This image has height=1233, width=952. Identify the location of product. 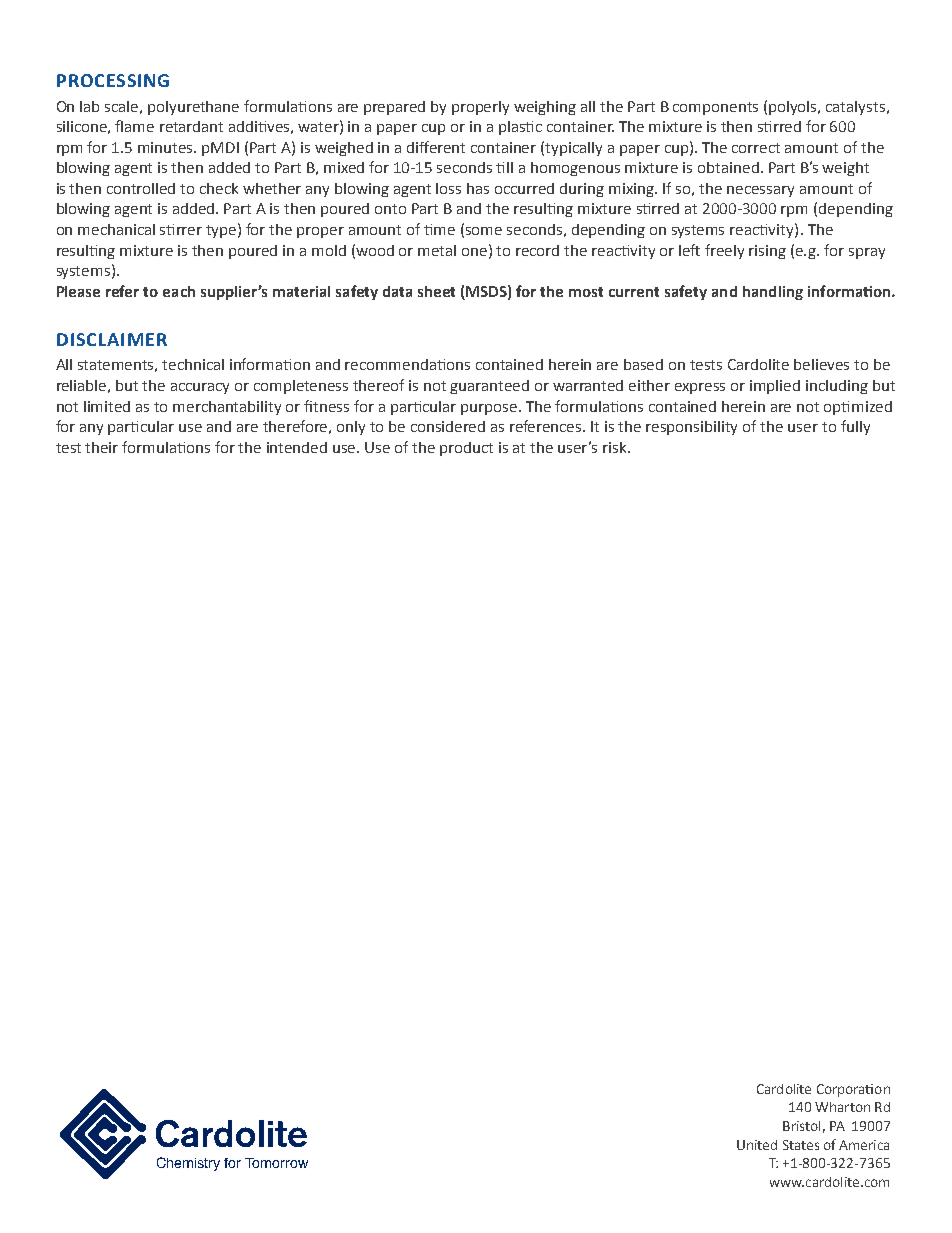
(466, 449).
